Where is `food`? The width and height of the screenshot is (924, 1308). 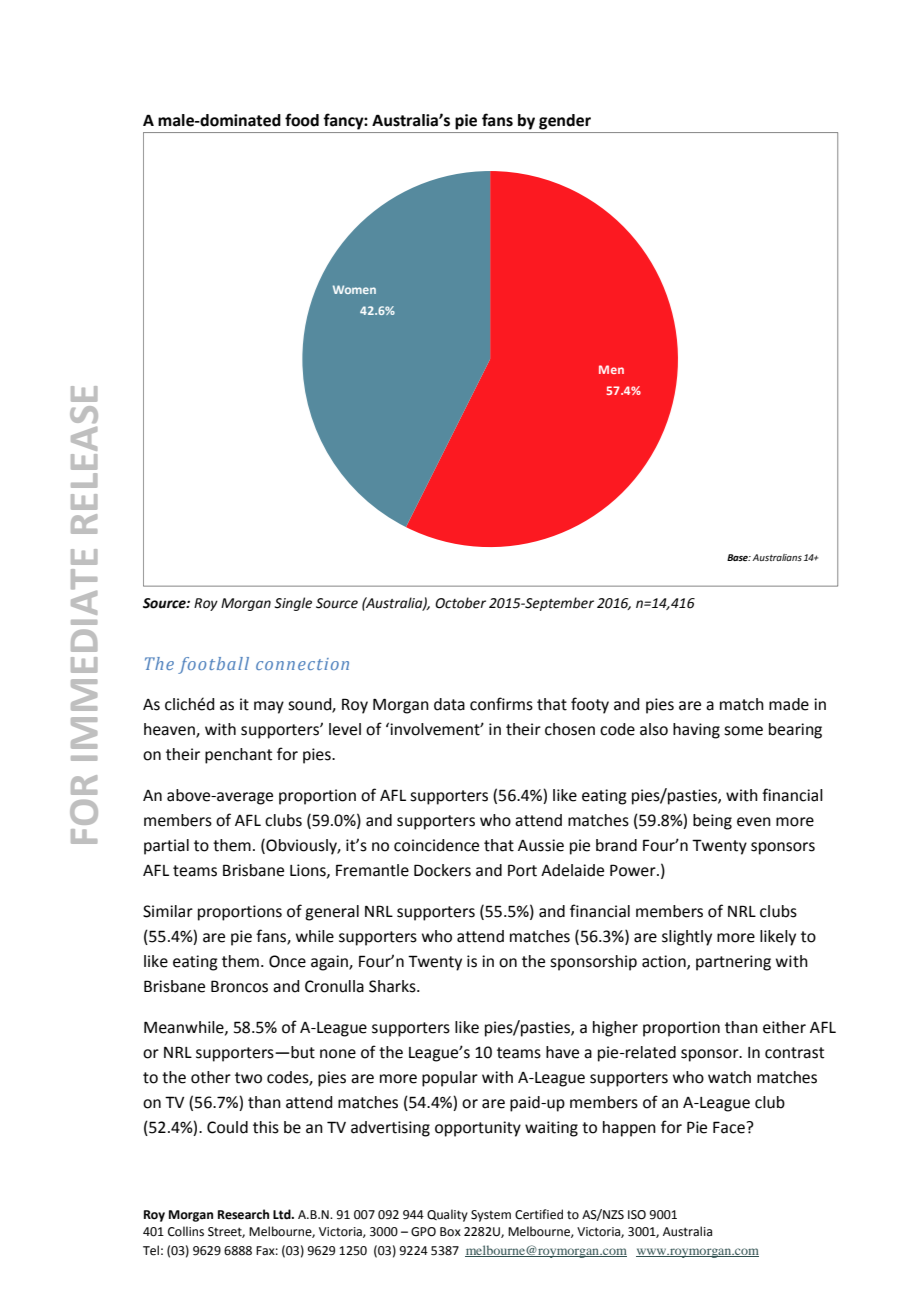 food is located at coordinates (302, 120).
